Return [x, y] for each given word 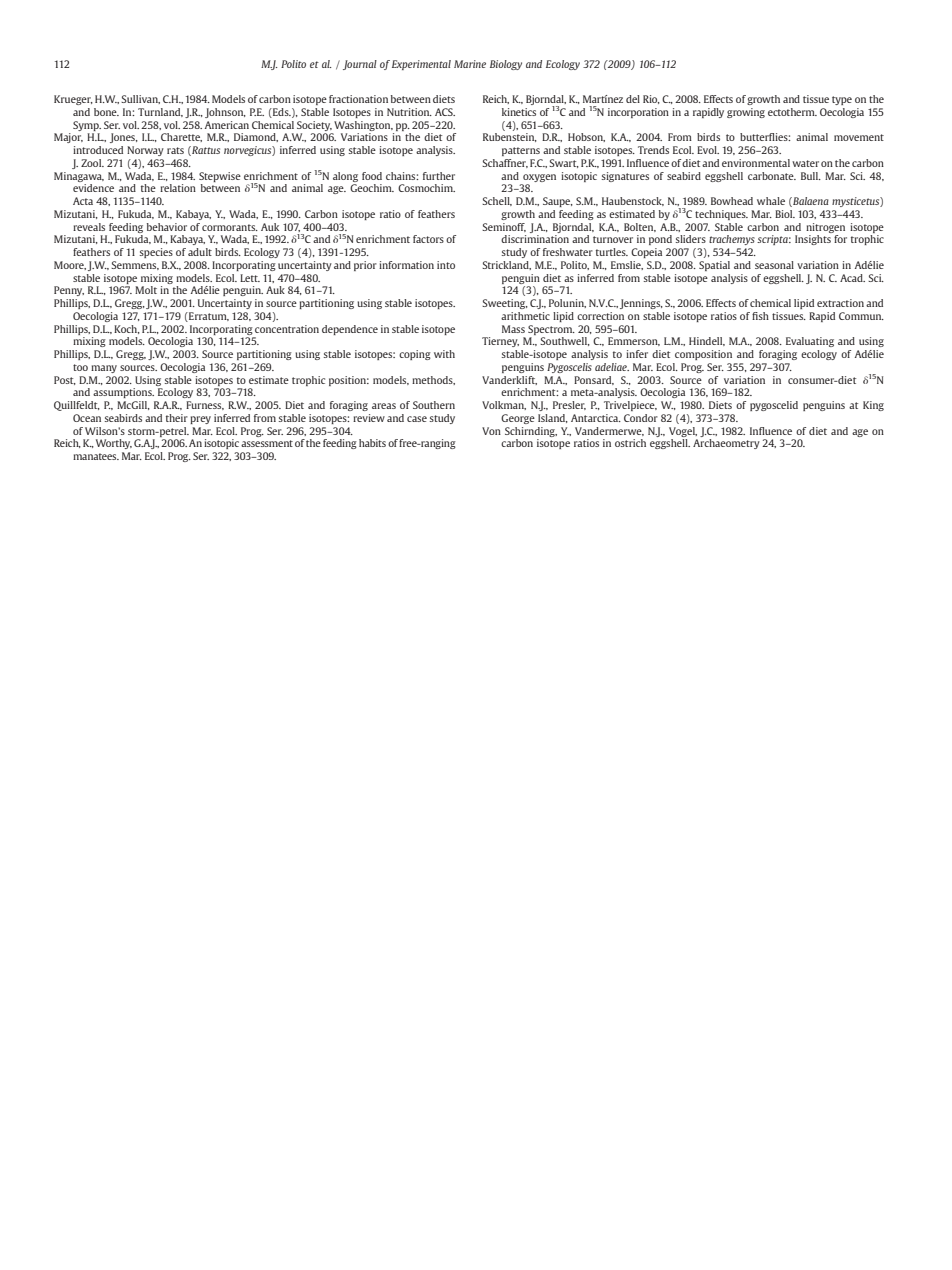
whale [771, 201]
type [842, 100]
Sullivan [140, 99]
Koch [127, 329]
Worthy [114, 444]
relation [178, 188]
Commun [861, 316]
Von [491, 431]
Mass [513, 329]
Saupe [558, 202]
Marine [470, 64]
